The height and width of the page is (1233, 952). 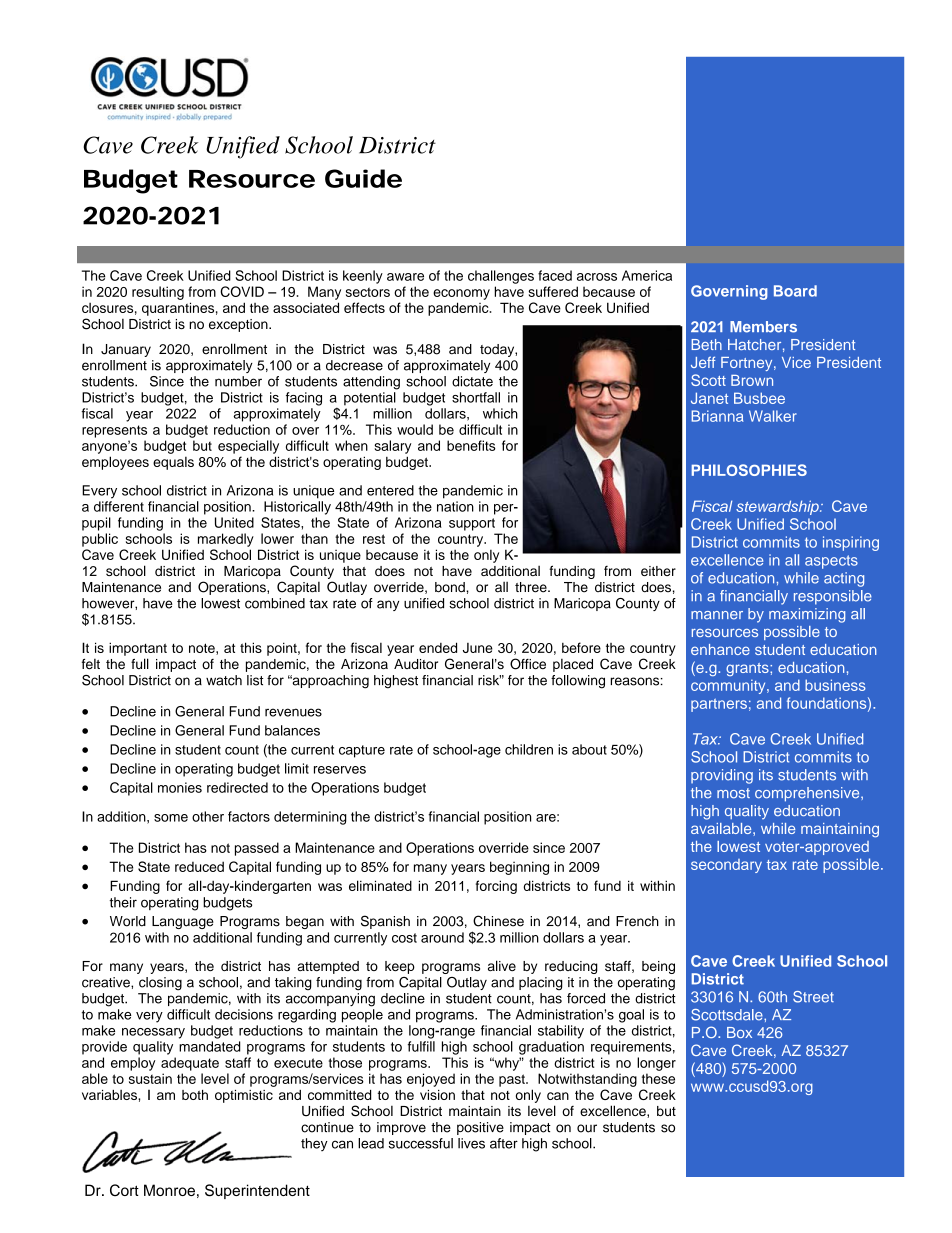 I want to click on economy, so click(x=461, y=294).
